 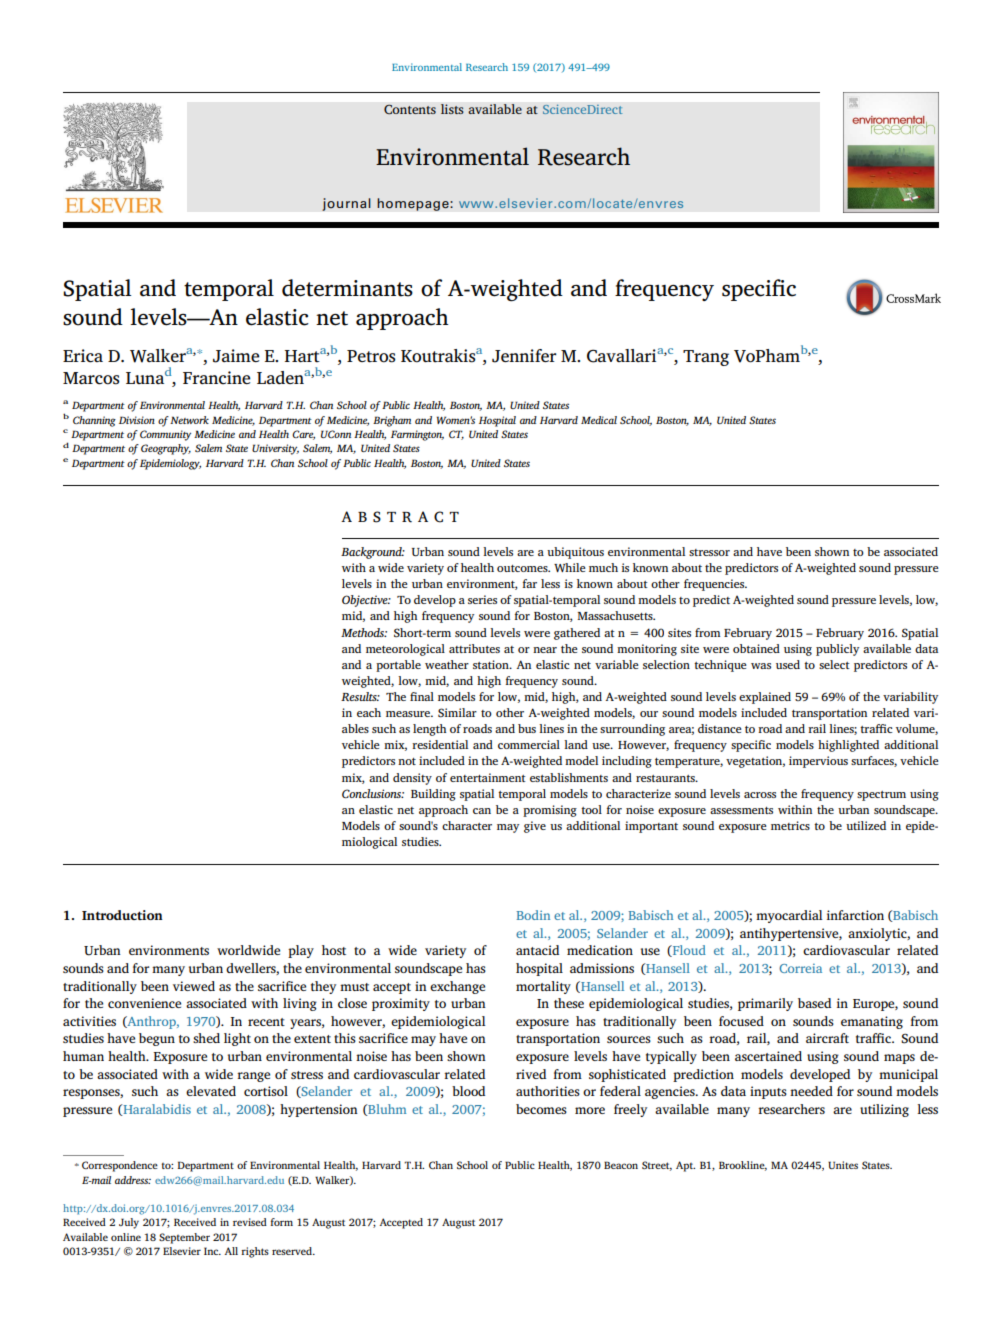 What do you see at coordinates (488, 777) in the page?
I see `entertainment` at bounding box center [488, 777].
